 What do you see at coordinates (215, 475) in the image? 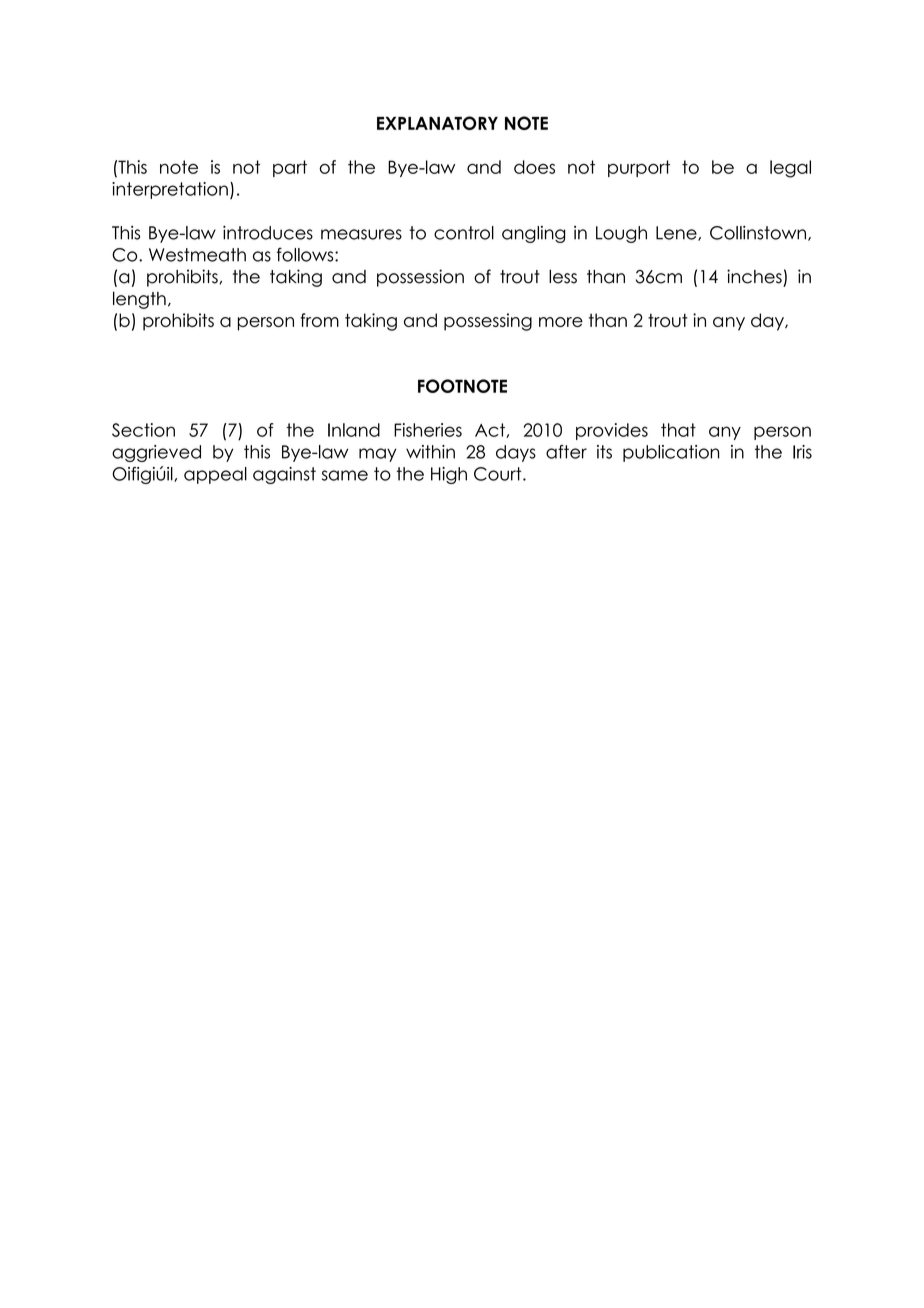
I see `appeal` at bounding box center [215, 475].
